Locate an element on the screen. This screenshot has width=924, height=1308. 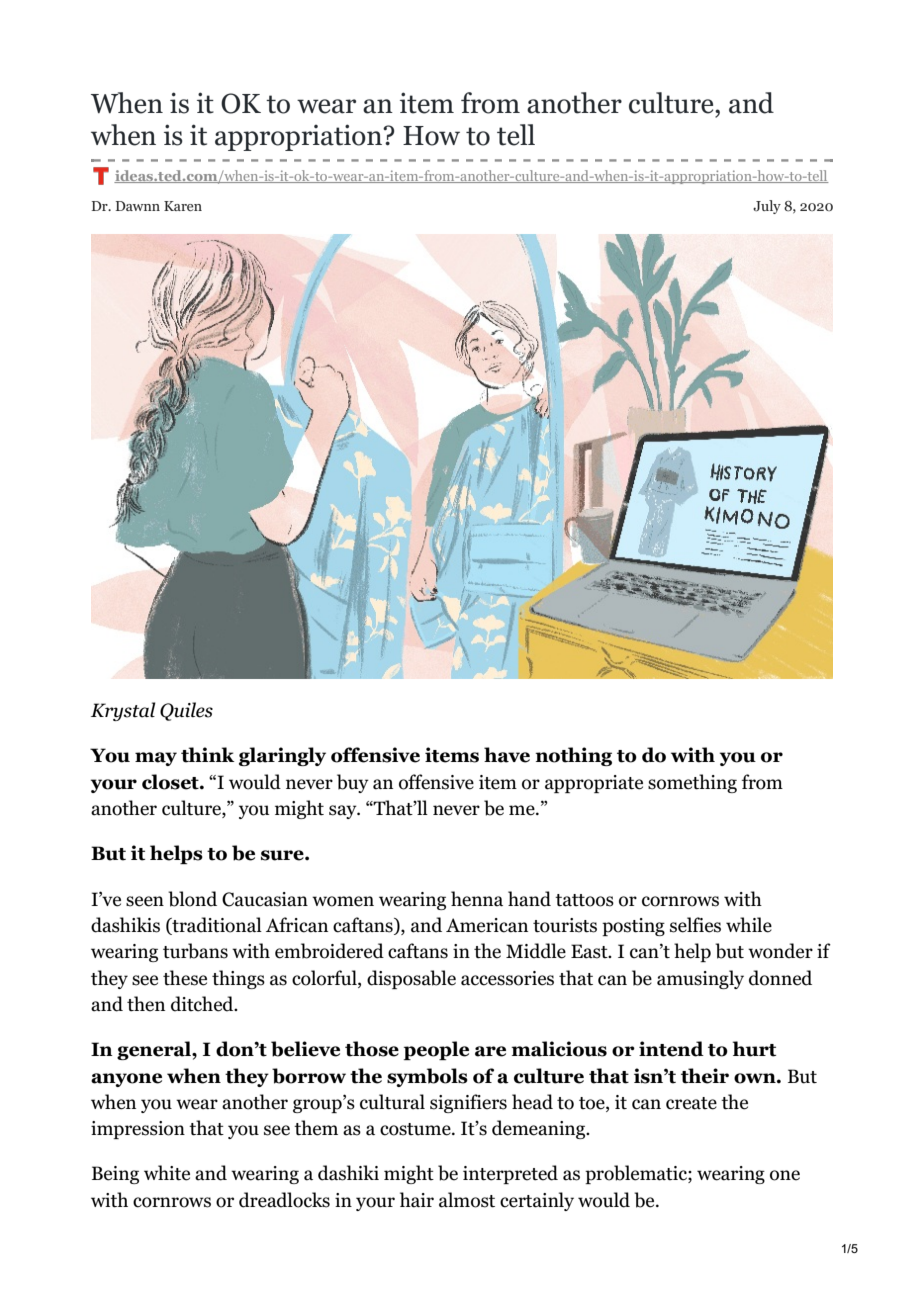
blond is located at coordinates (192, 899).
